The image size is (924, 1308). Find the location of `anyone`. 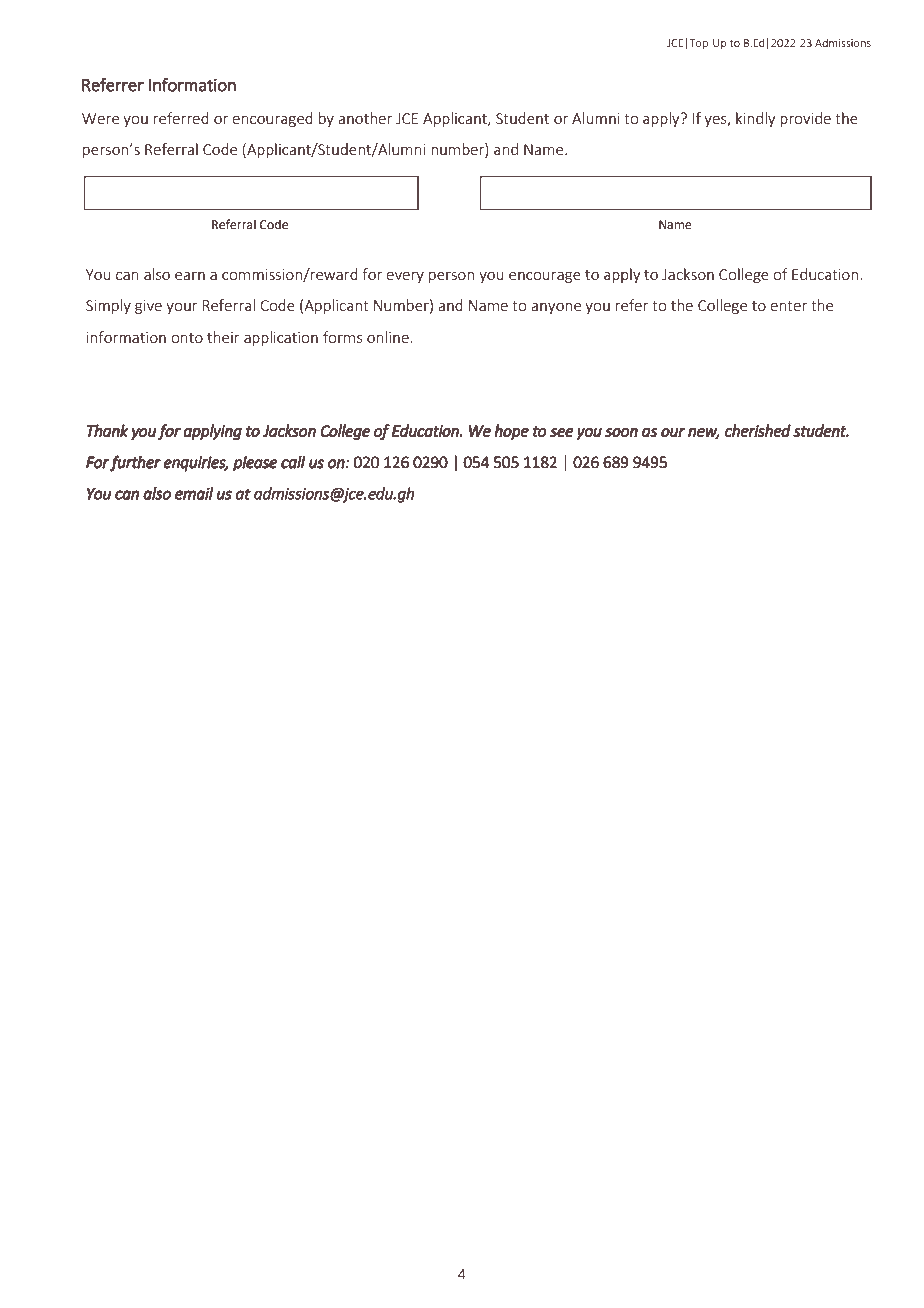

anyone is located at coordinates (556, 308).
